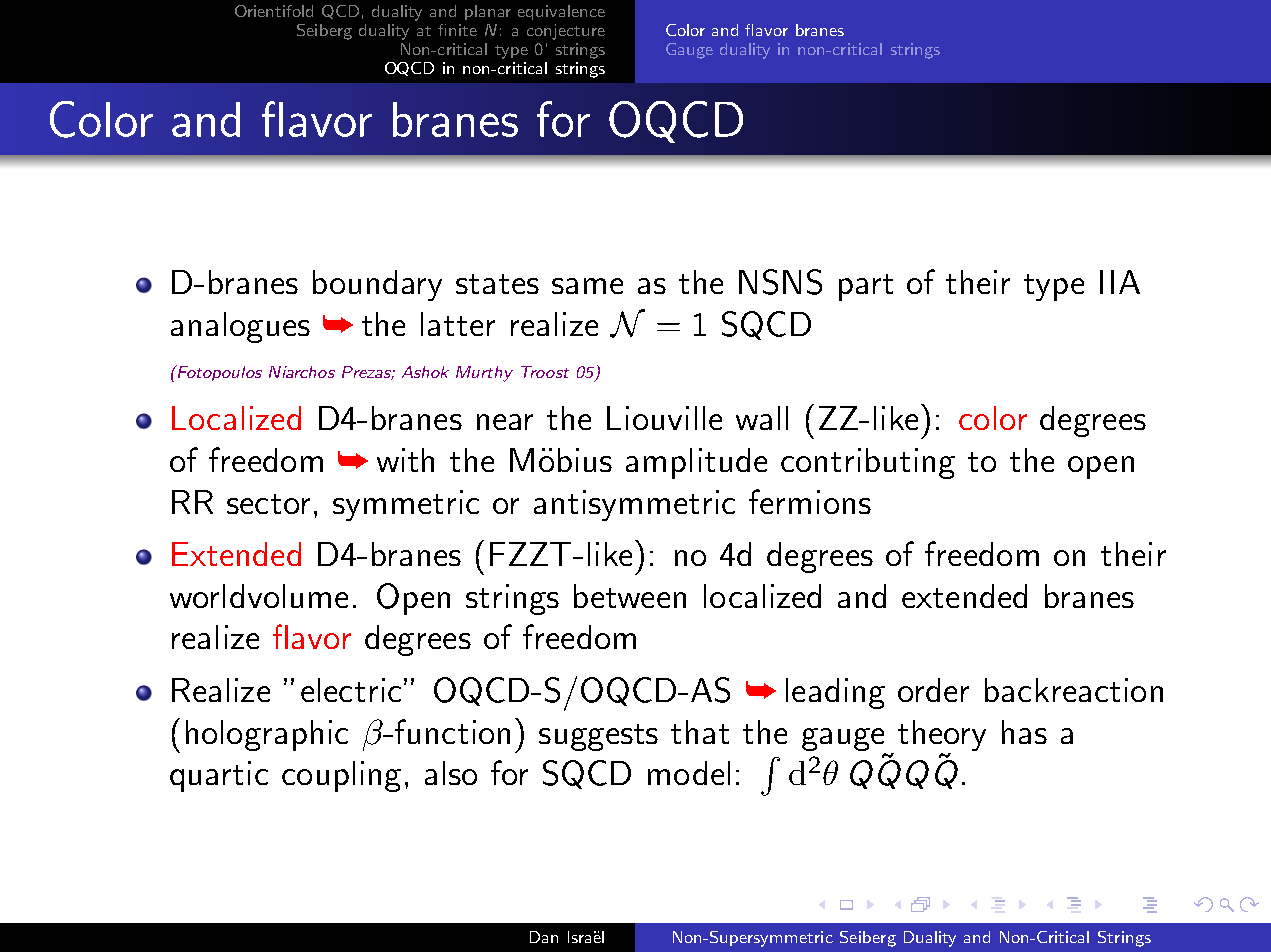 Image resolution: width=1271 pixels, height=952 pixels. Describe the element at coordinates (696, 463) in the document. I see `amplitude` at that location.
